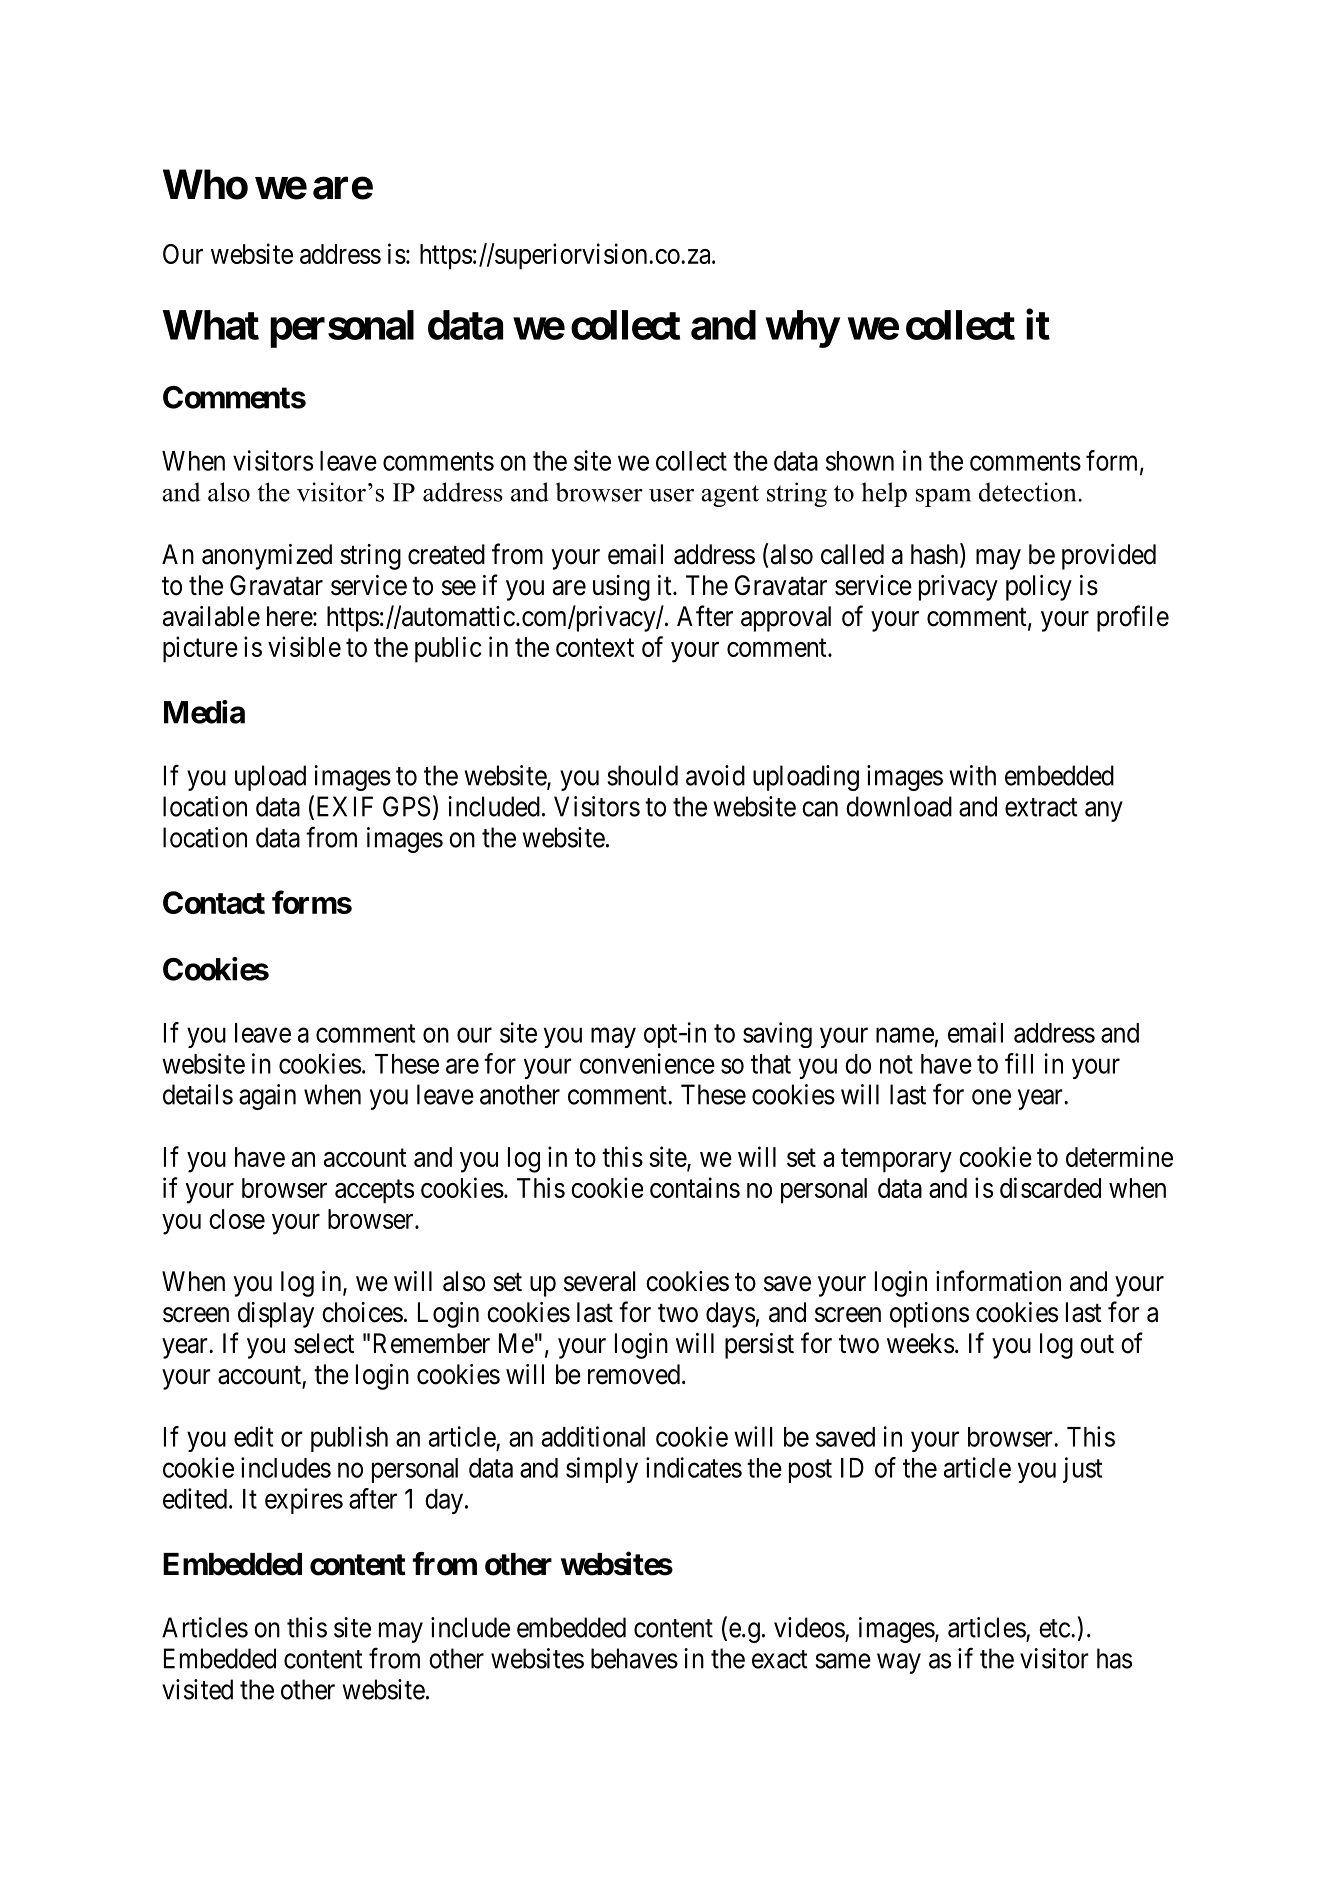  What do you see at coordinates (1041, 807) in the page?
I see `extract` at bounding box center [1041, 807].
